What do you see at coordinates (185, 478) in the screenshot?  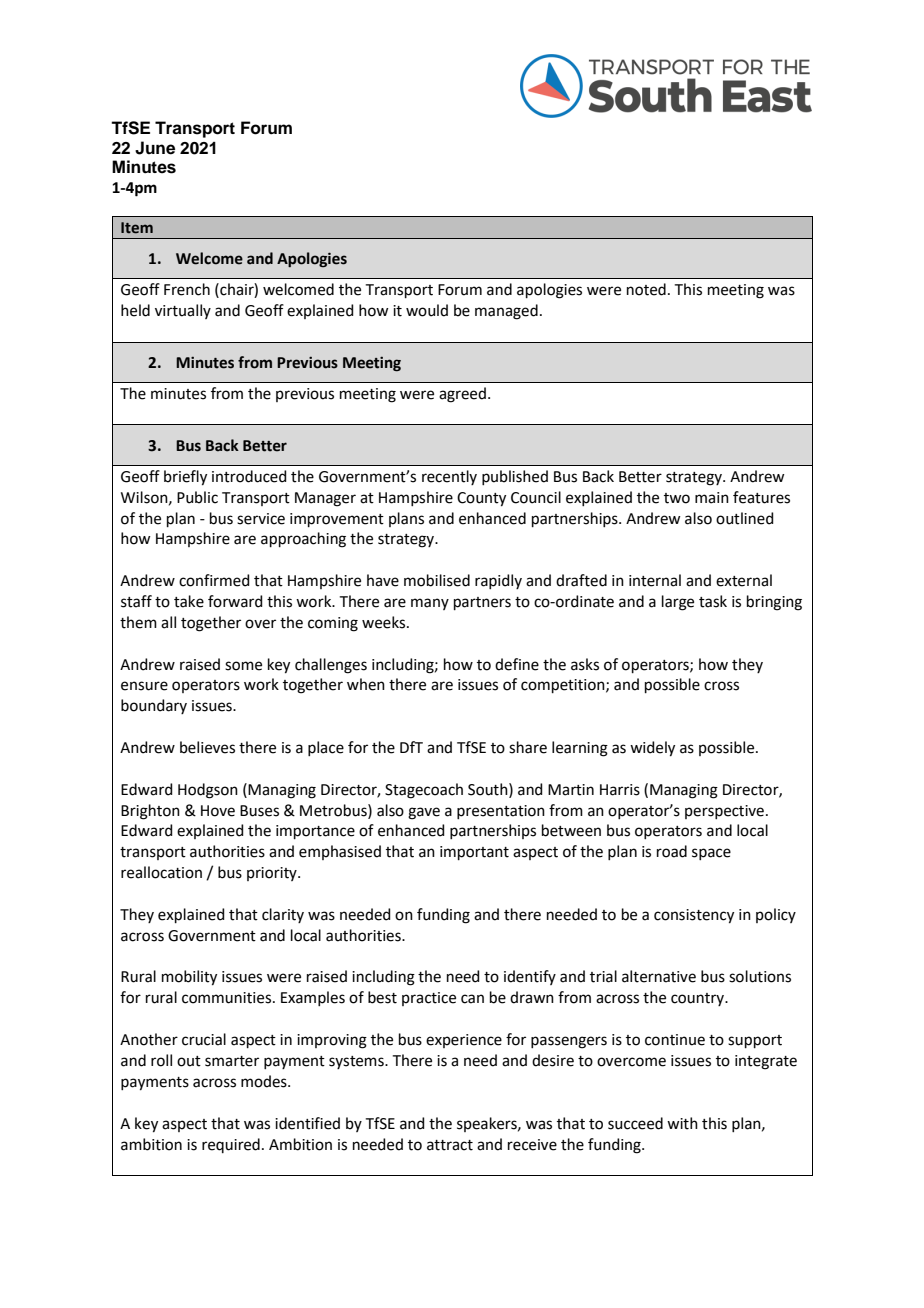 I see `briefly` at bounding box center [185, 478].
